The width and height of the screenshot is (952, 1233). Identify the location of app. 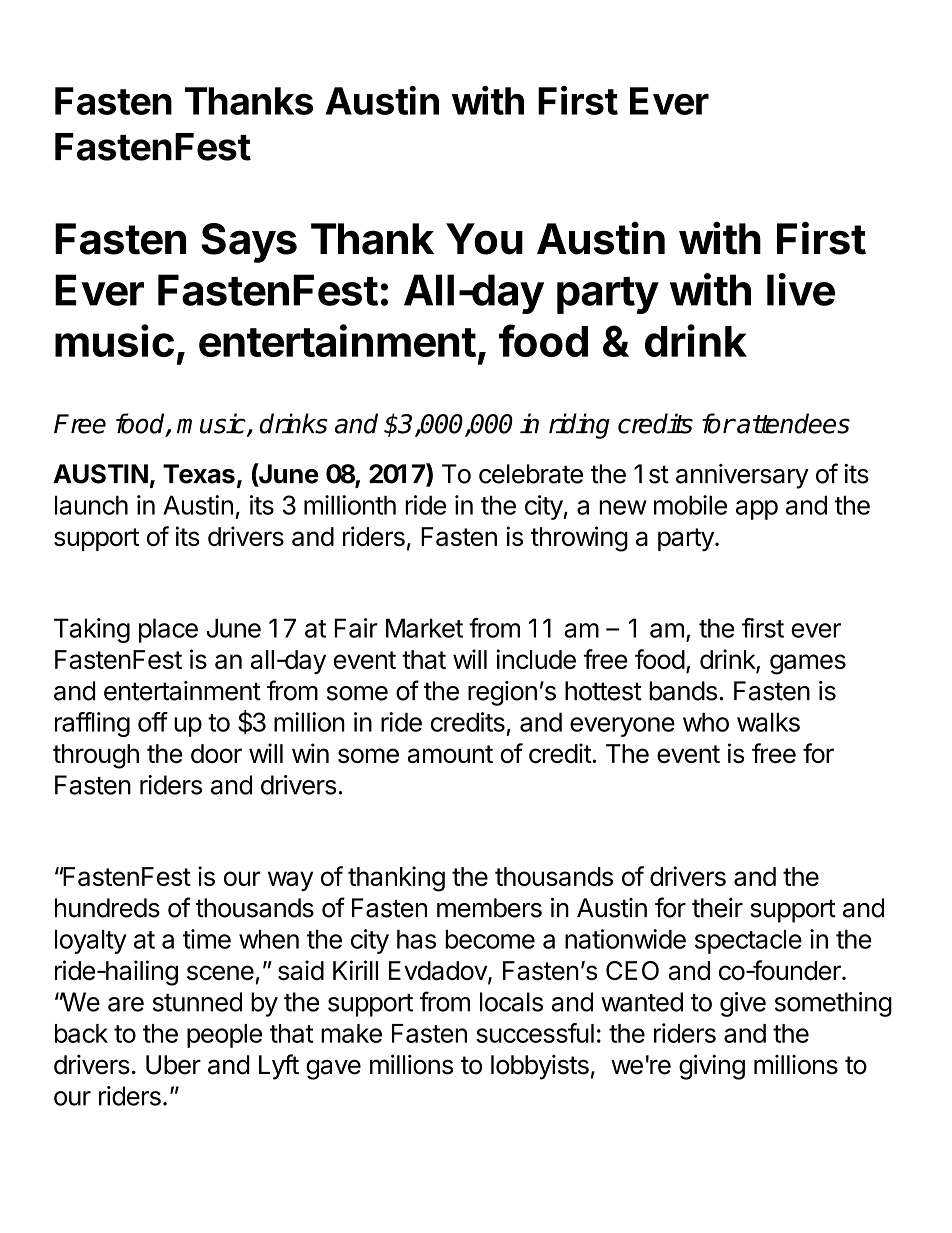
(757, 510).
